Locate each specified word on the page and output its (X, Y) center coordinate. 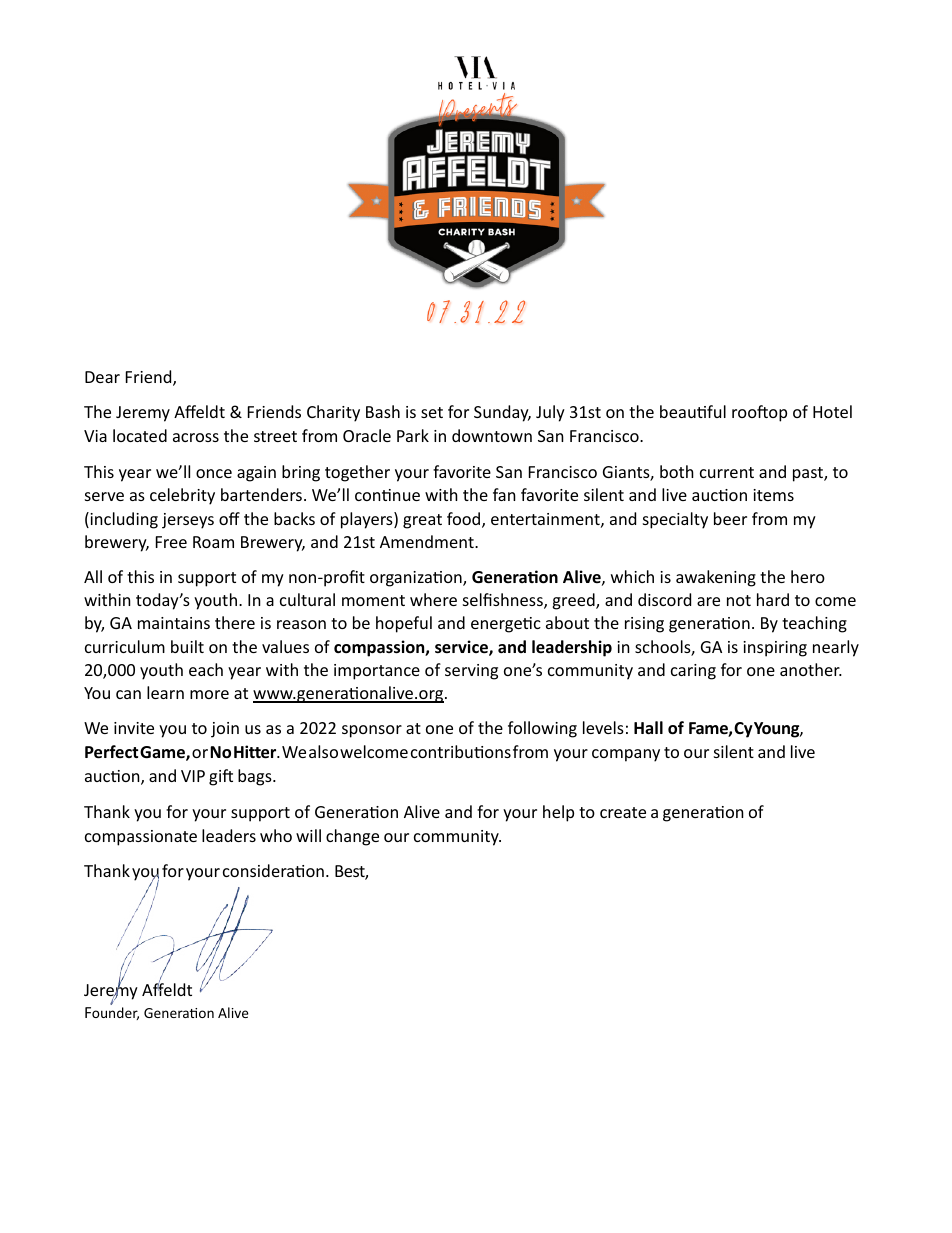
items (773, 495)
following (542, 729)
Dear (102, 377)
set (432, 412)
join (225, 730)
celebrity (182, 496)
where (433, 599)
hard (773, 599)
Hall (648, 727)
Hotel (832, 411)
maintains (174, 623)
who (276, 835)
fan (504, 494)
